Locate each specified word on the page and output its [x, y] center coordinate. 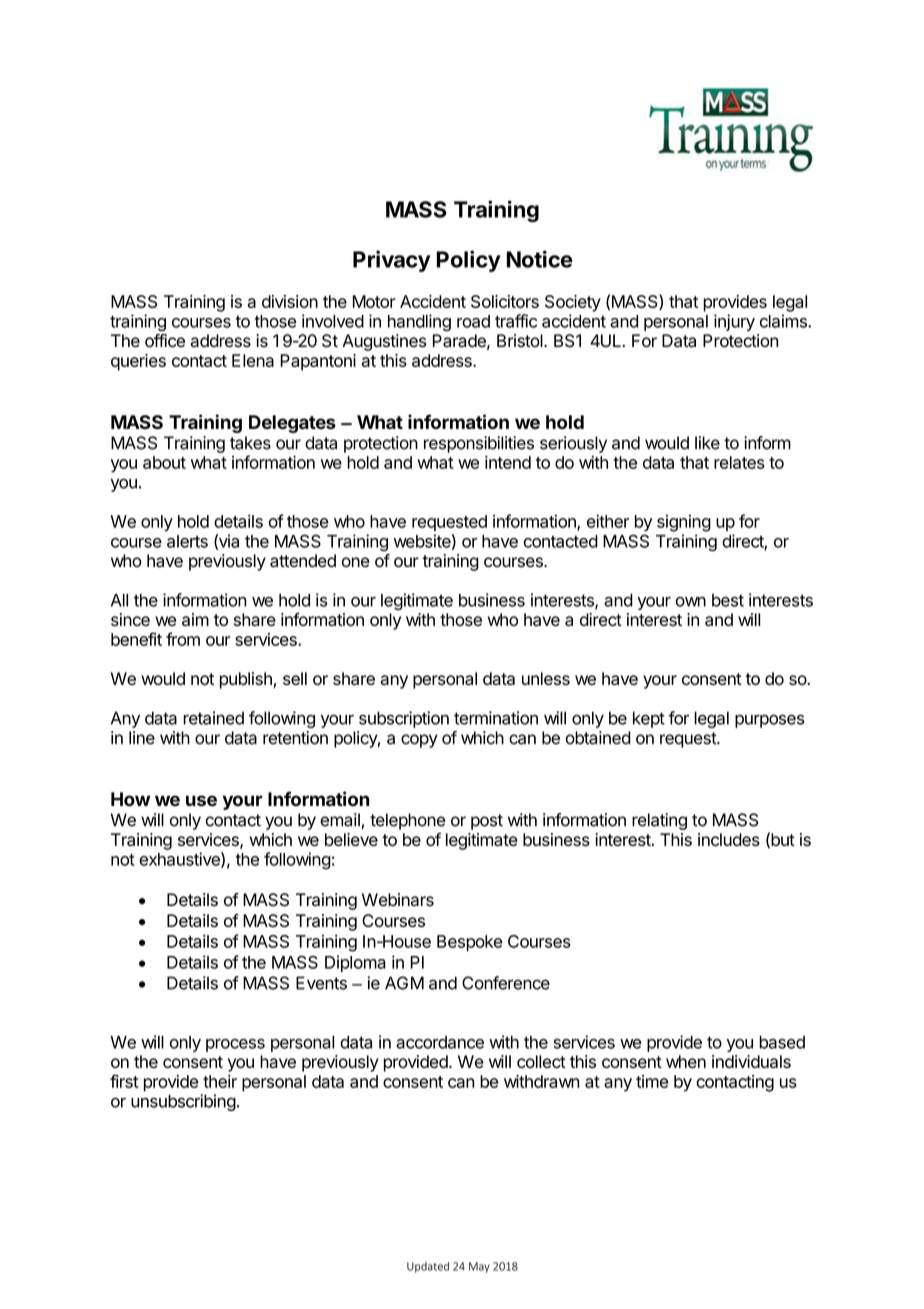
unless [546, 678]
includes [729, 839]
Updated [428, 1267]
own [691, 602]
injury [734, 322]
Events [321, 983]
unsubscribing [183, 1102]
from [183, 639]
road [473, 321]
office [165, 341]
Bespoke [469, 943]
